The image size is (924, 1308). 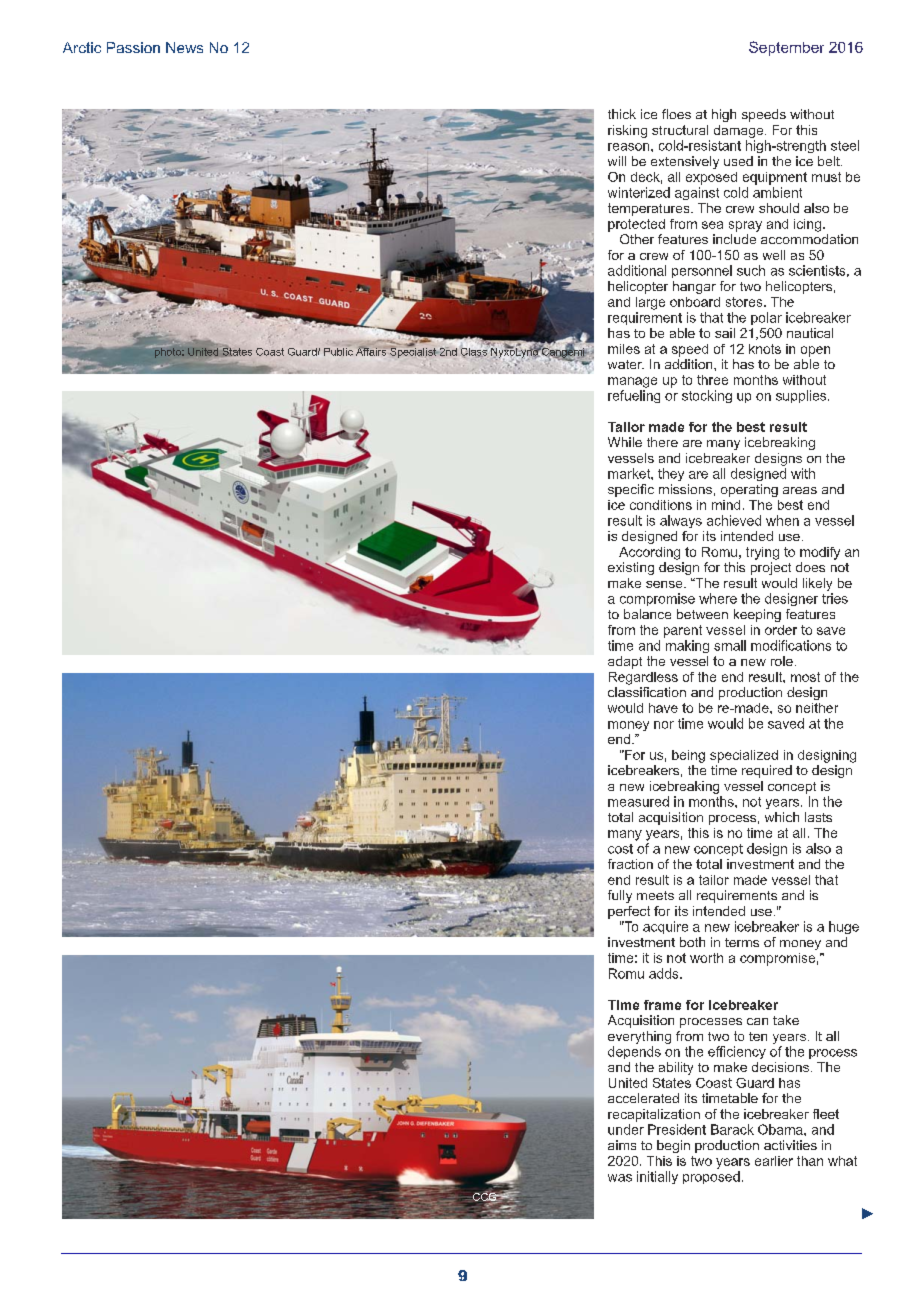 What do you see at coordinates (624, 349) in the page?
I see `miles` at bounding box center [624, 349].
